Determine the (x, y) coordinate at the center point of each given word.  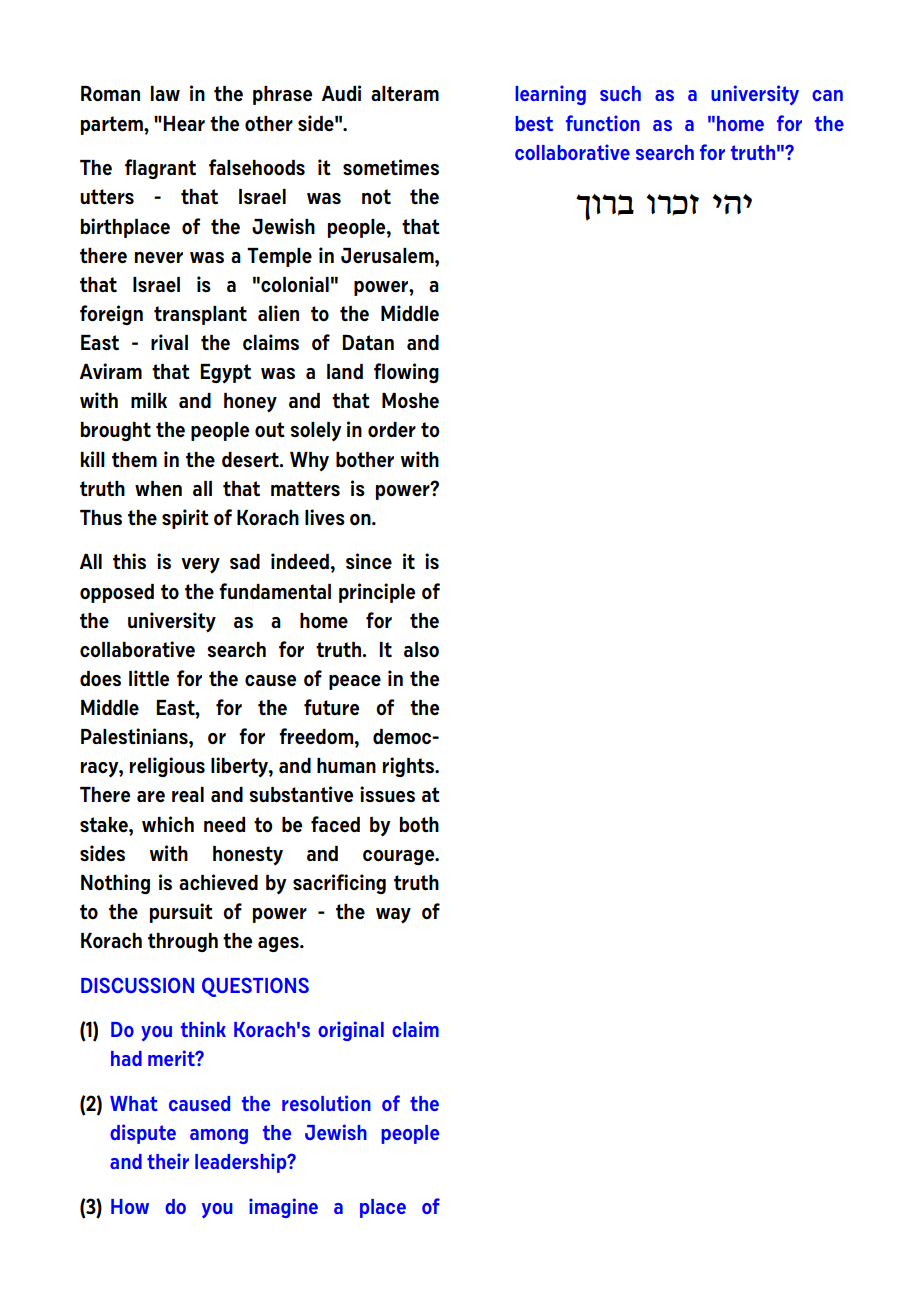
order (392, 429)
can (827, 95)
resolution (326, 1103)
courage (400, 857)
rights (409, 767)
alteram (405, 93)
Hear (184, 123)
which (168, 824)
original (351, 1031)
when (158, 488)
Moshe (410, 401)
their (168, 1161)
